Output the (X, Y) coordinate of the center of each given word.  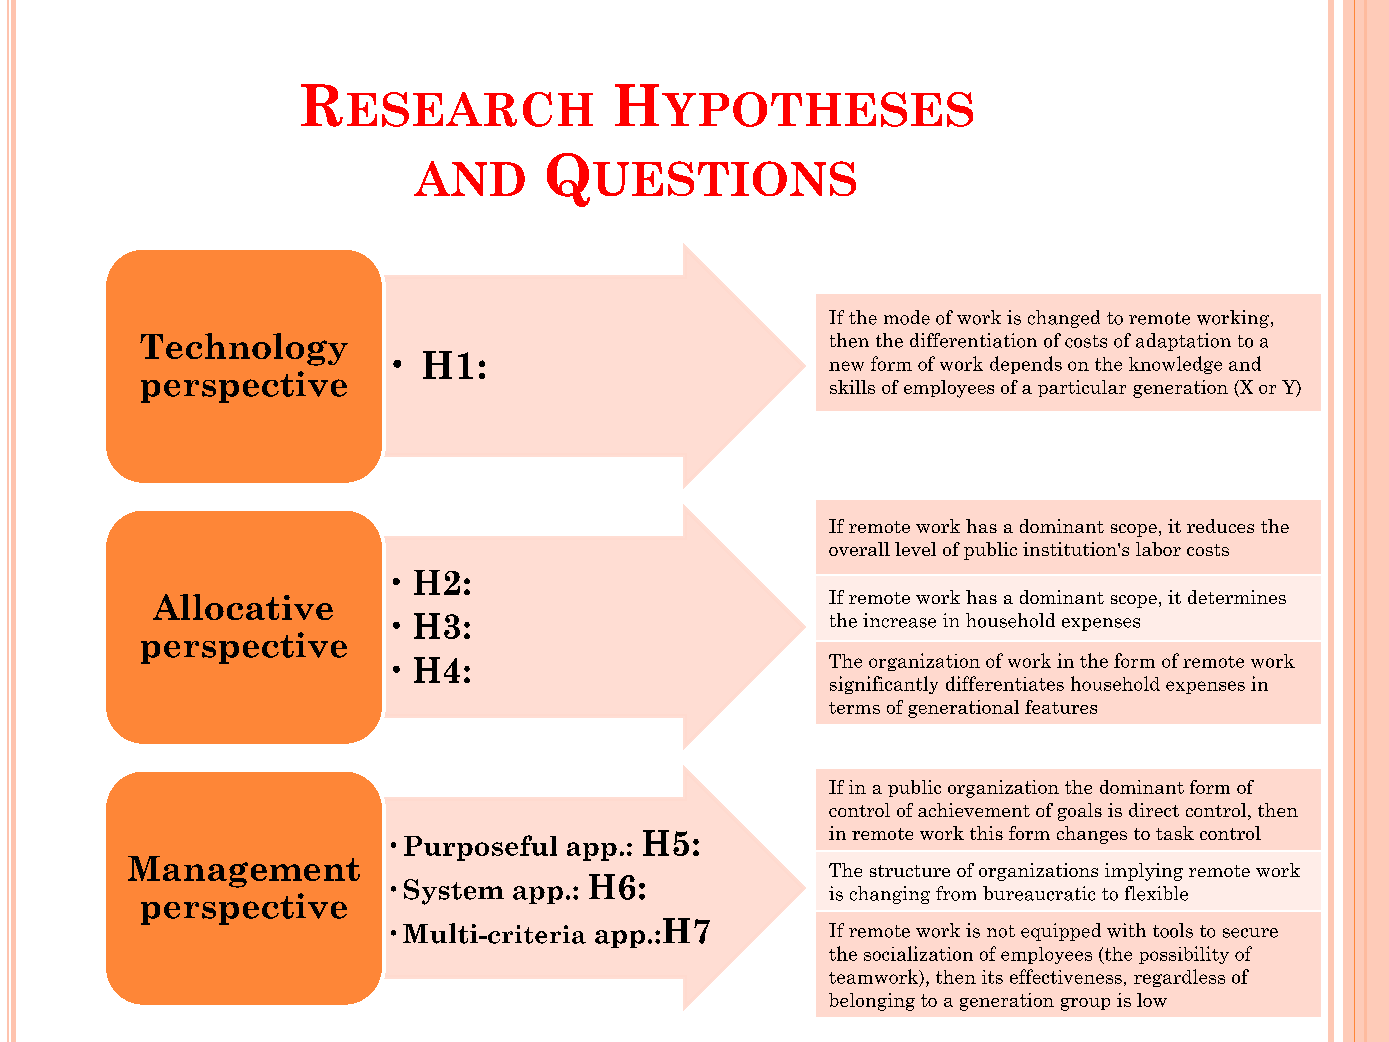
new (846, 366)
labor (1158, 549)
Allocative (243, 607)
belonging (872, 1002)
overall (859, 549)
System (454, 892)
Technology (244, 349)
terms (854, 708)
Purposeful (480, 848)
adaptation (1183, 342)
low (1152, 1000)
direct (1154, 810)
